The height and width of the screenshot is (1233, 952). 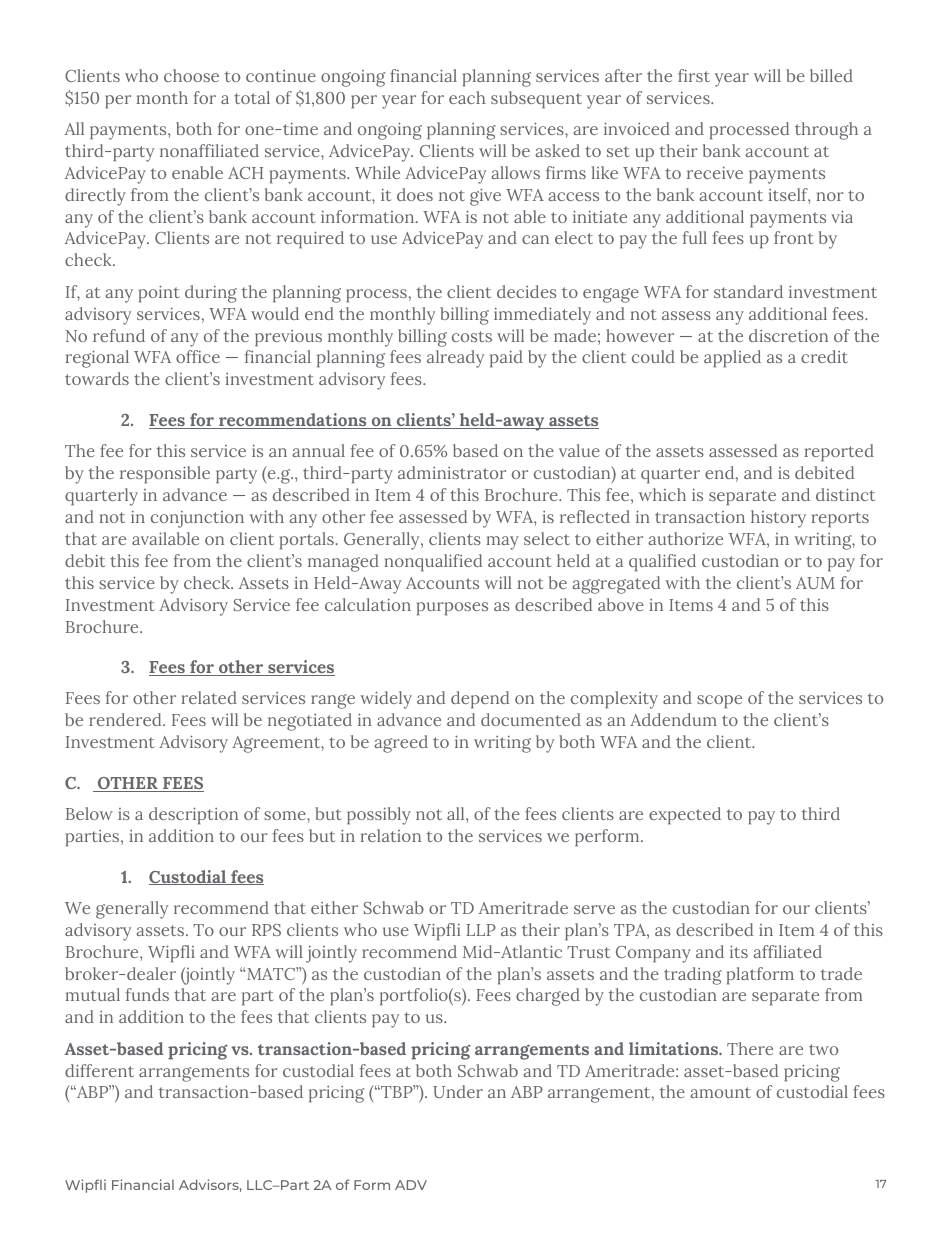 What do you see at coordinates (732, 359) in the screenshot?
I see `applied` at bounding box center [732, 359].
